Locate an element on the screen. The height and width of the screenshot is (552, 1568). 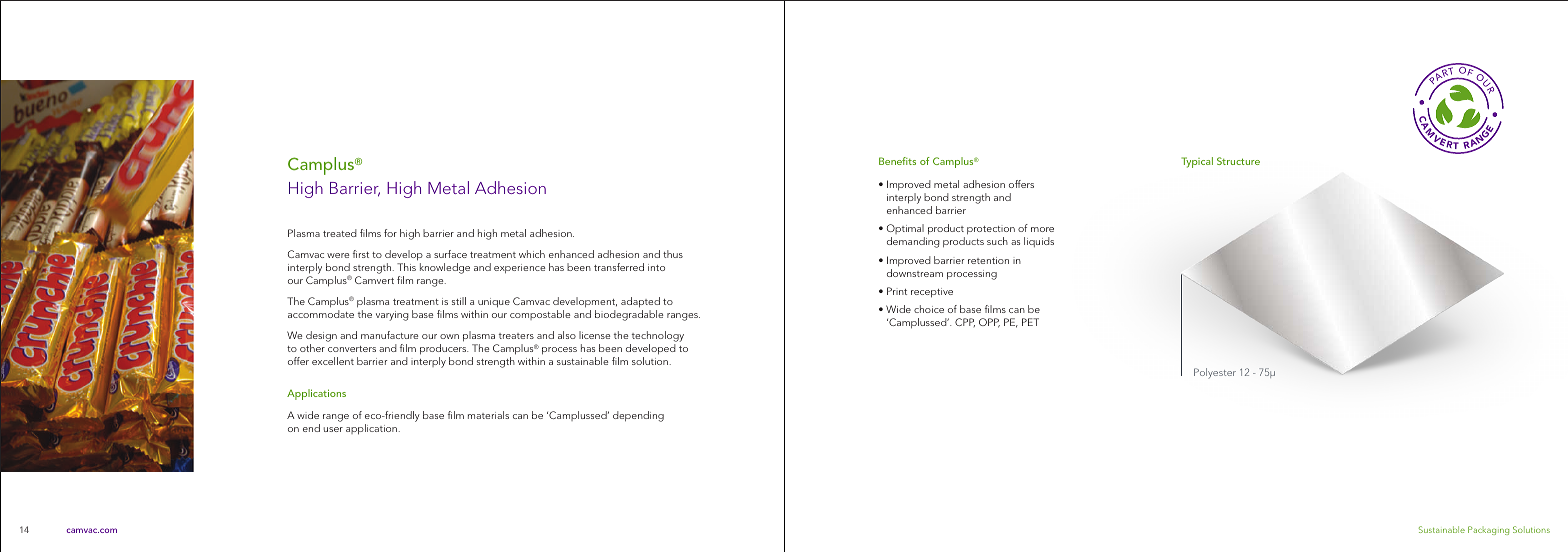
Structure is located at coordinates (1238, 161).
